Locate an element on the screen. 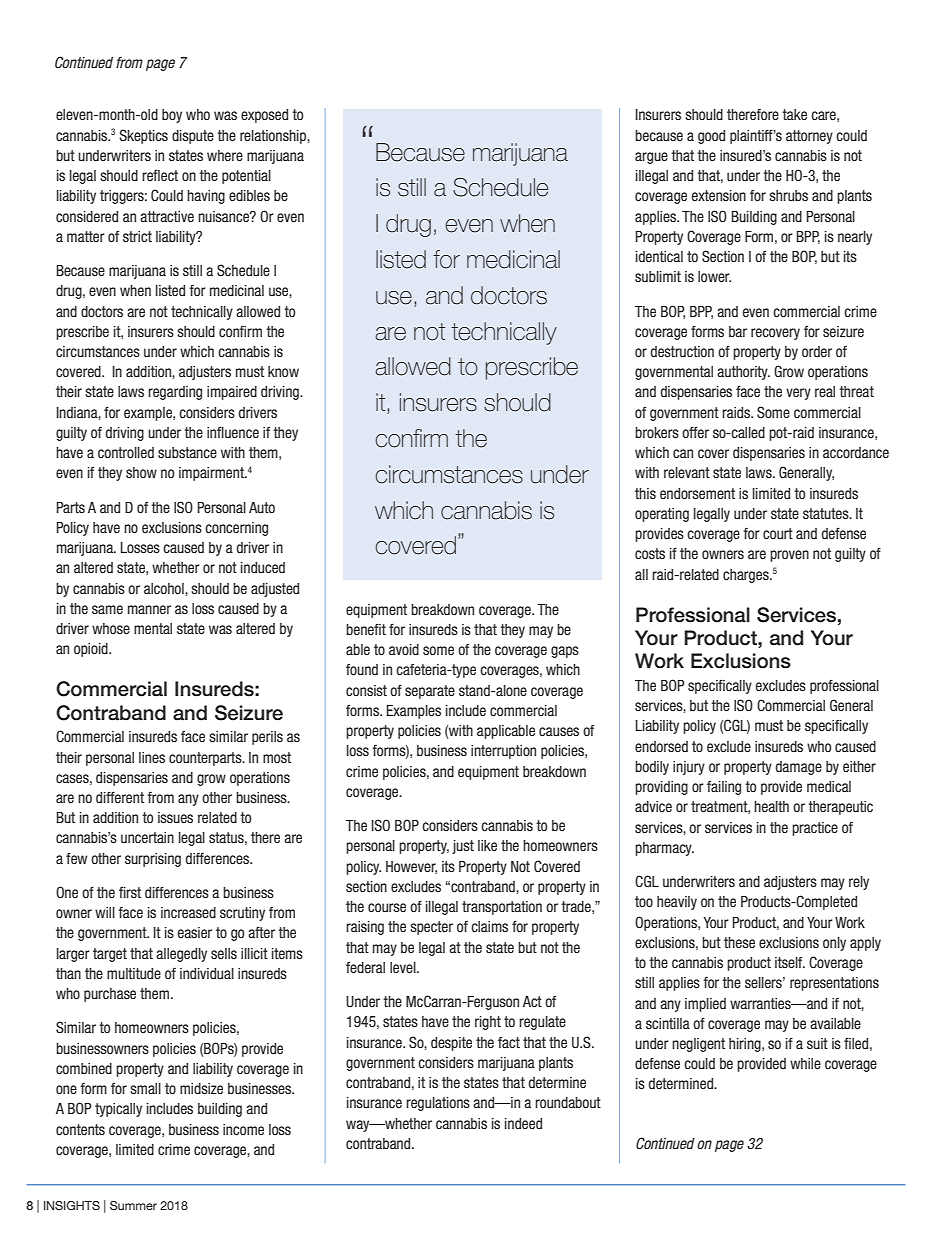 This screenshot has width=952, height=1233. argue is located at coordinates (651, 158).
